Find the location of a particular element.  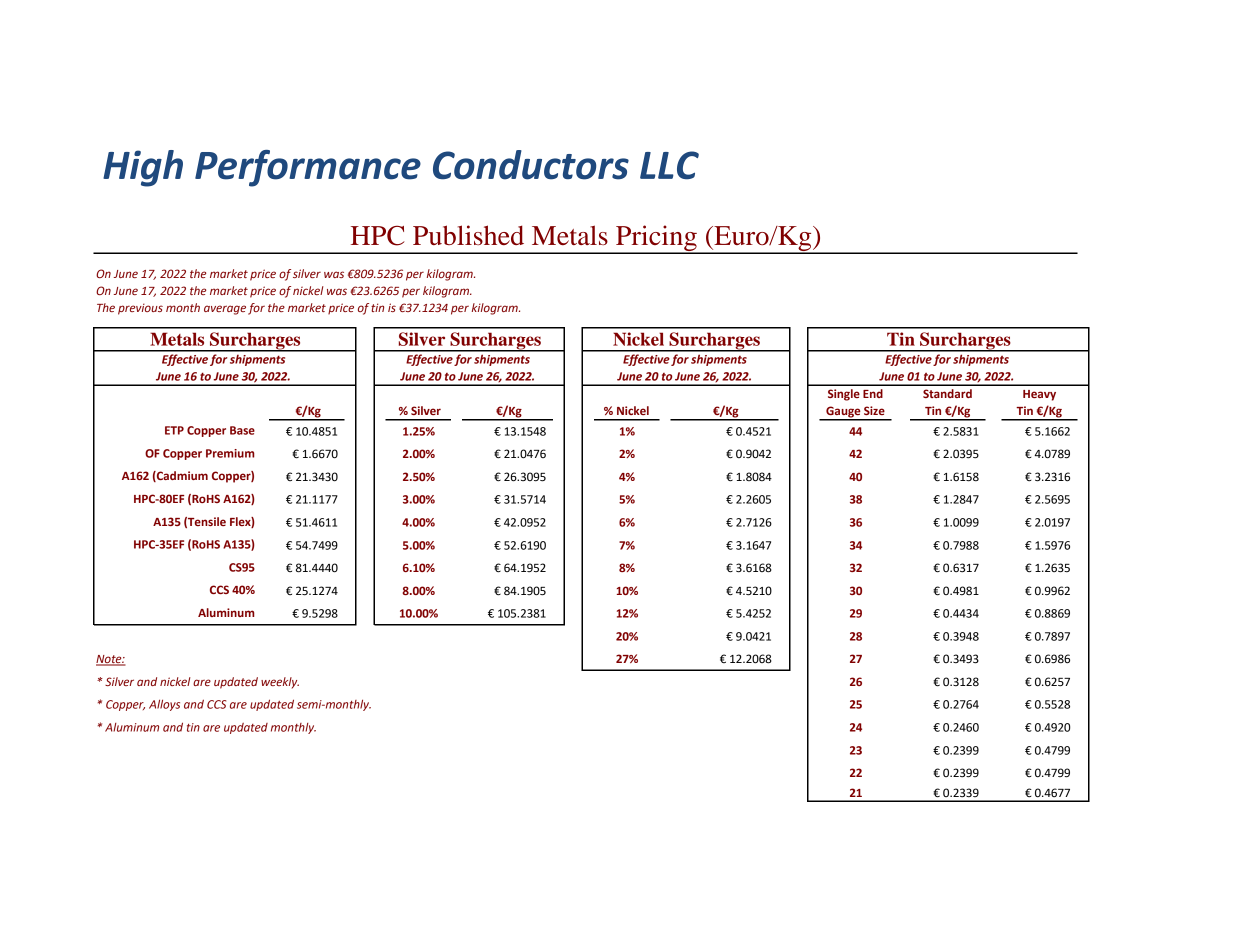

Gauge is located at coordinates (843, 413).
